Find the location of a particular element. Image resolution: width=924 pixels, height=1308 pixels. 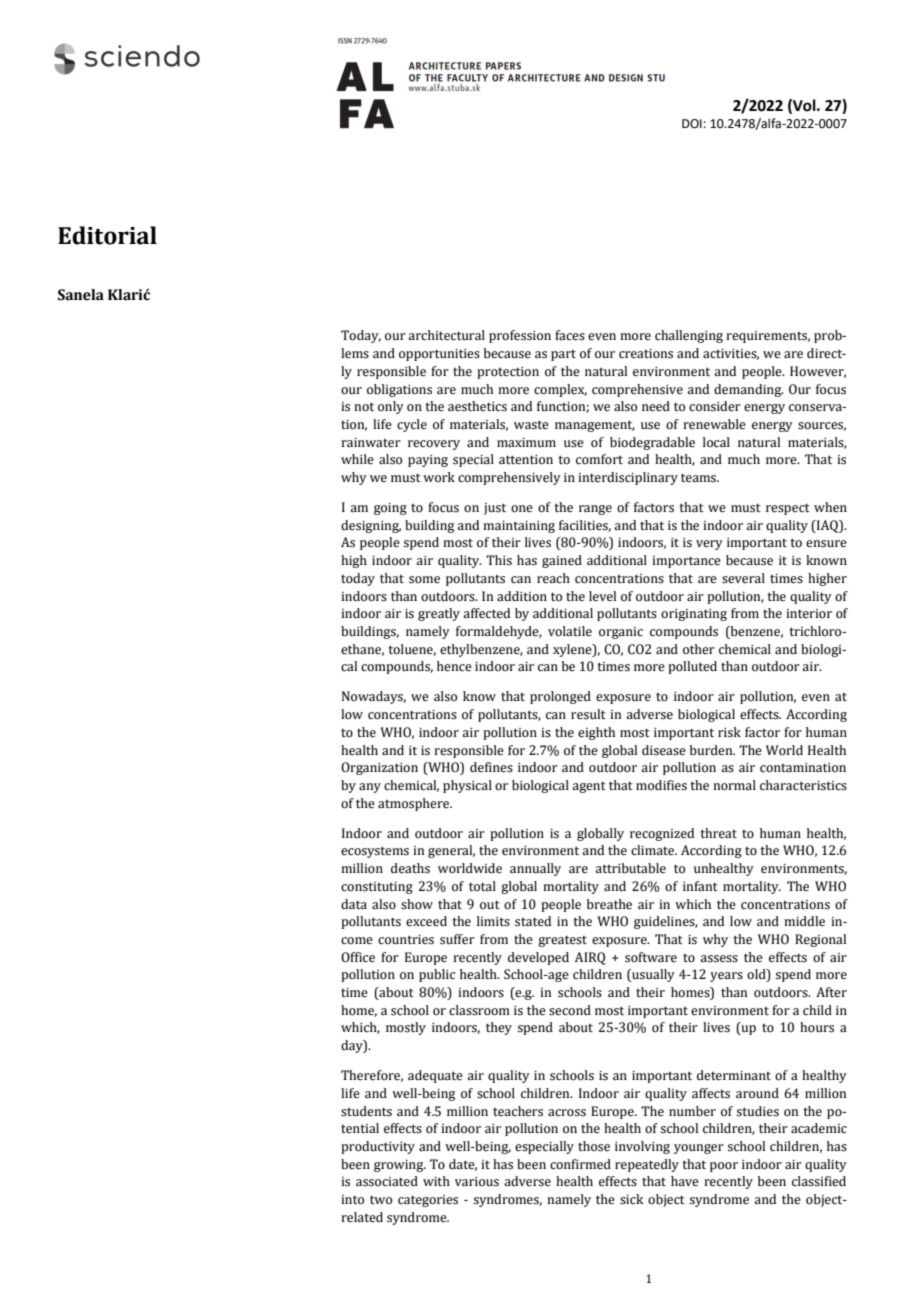

Editorial is located at coordinates (107, 235).
